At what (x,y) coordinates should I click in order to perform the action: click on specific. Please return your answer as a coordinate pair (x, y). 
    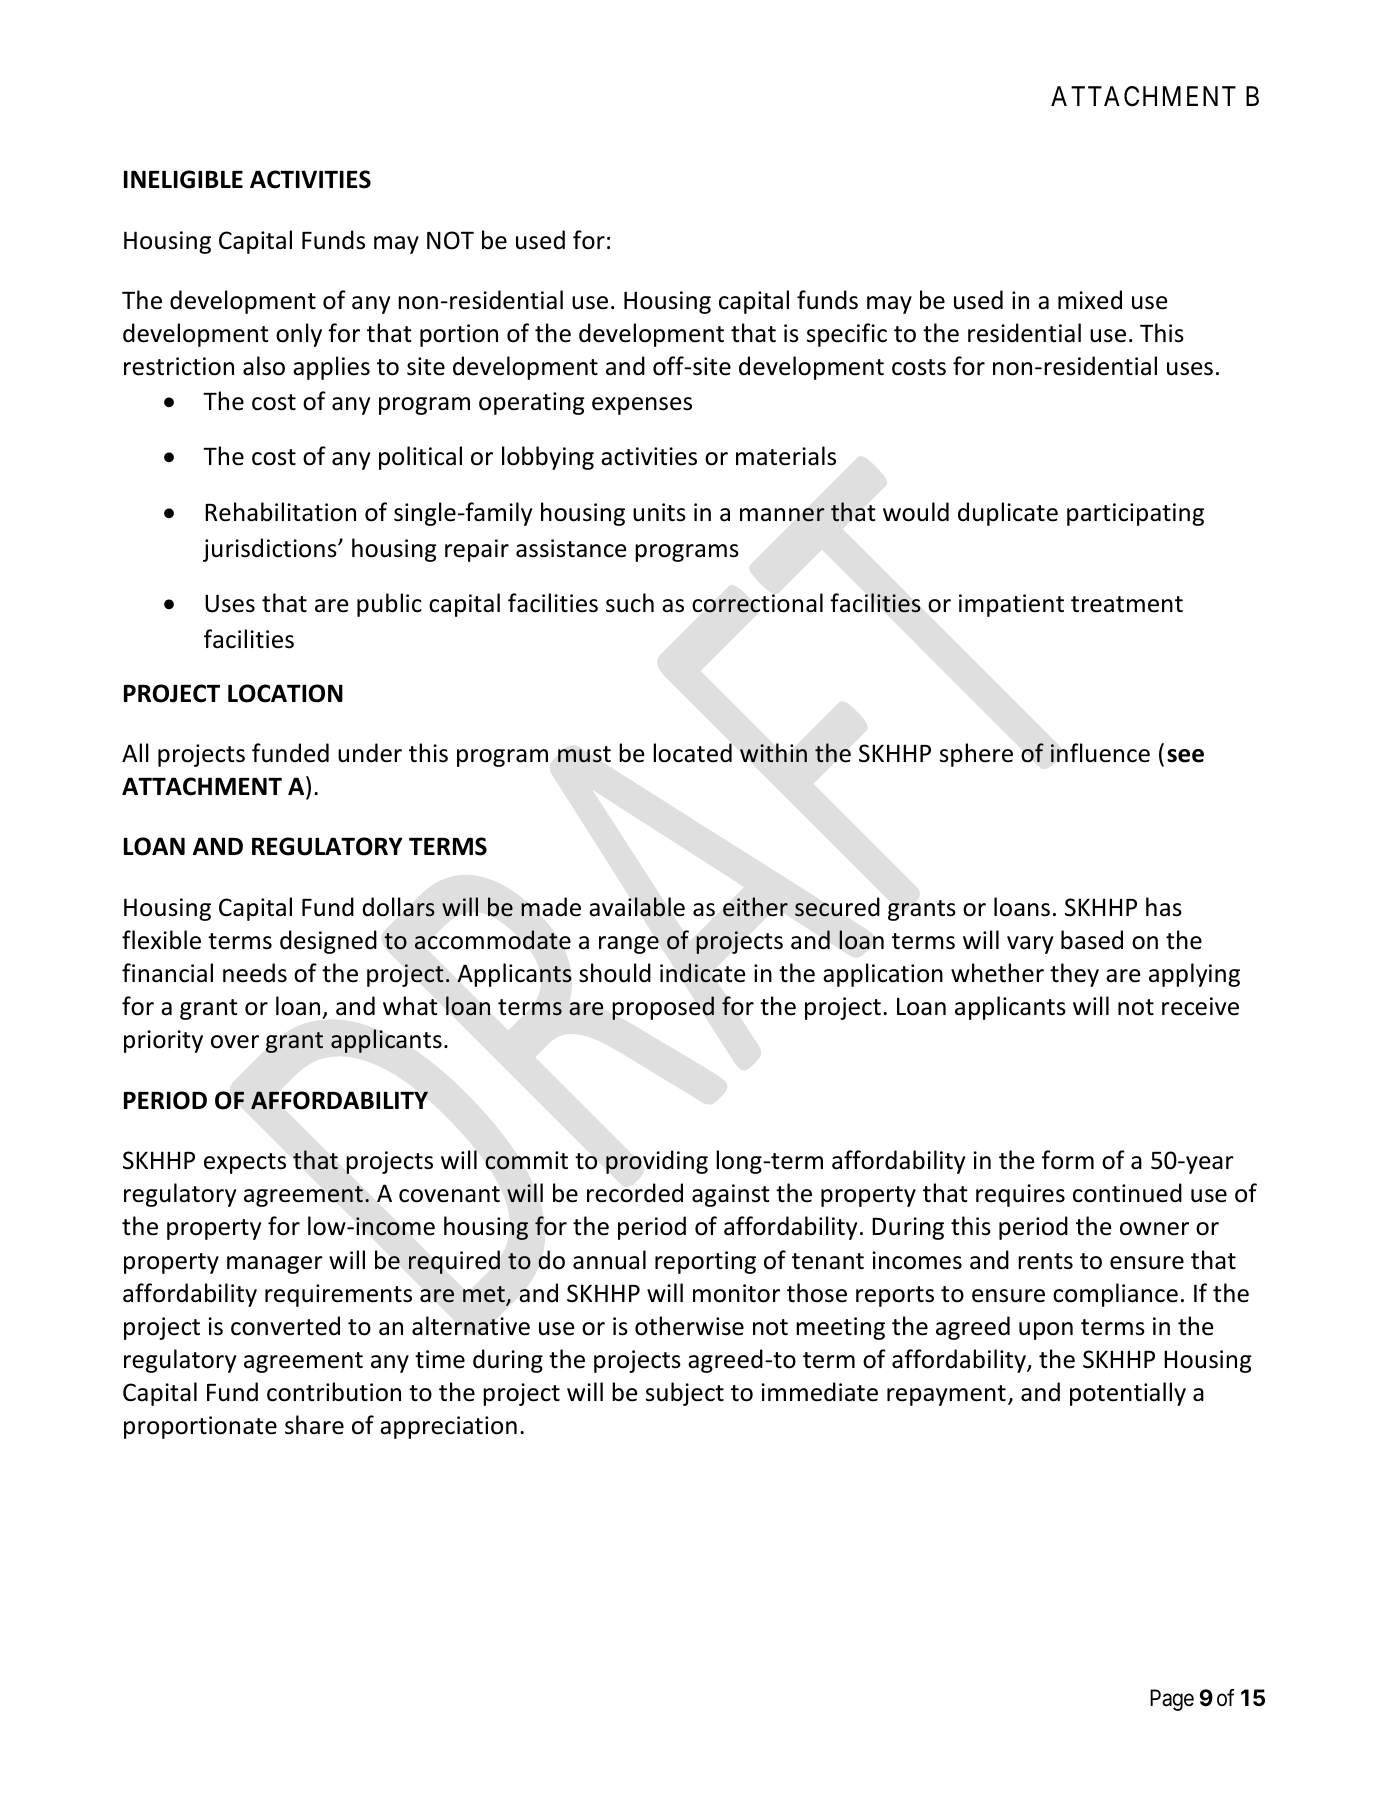
    Looking at the image, I should click on (847, 335).
